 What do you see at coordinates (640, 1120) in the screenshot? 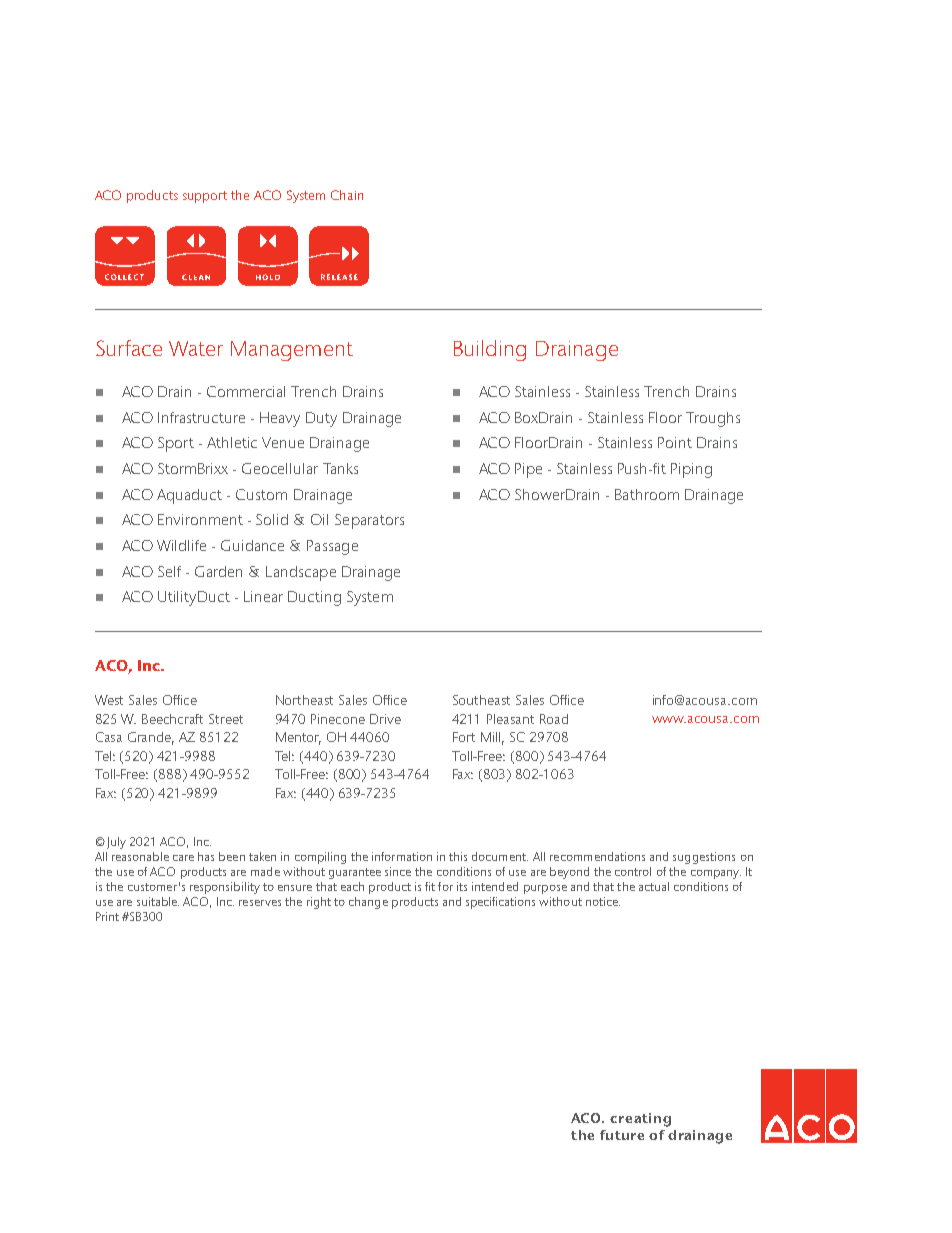
I see `creating` at bounding box center [640, 1120].
